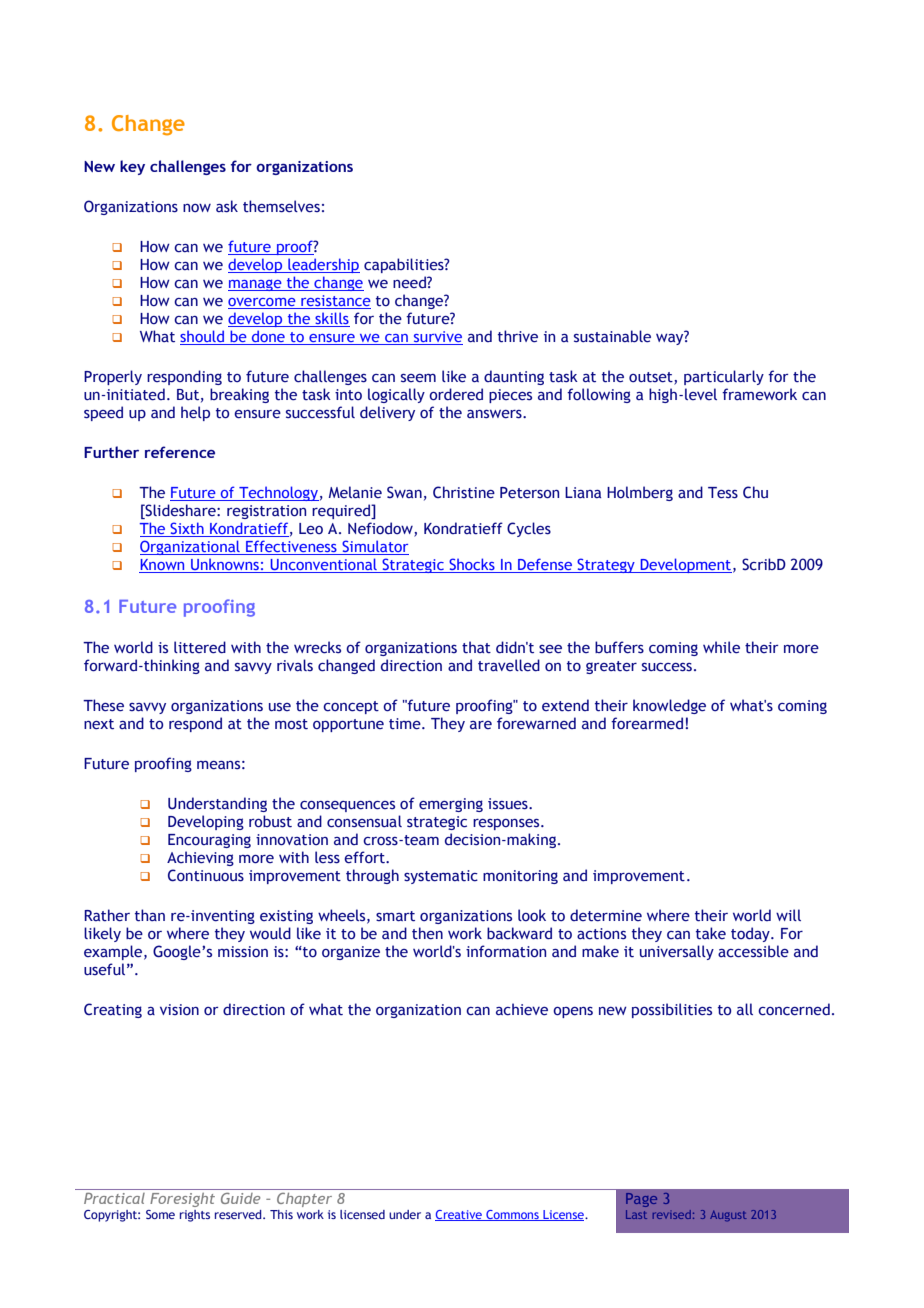 The height and width of the image is (1308, 924). I want to click on reference, so click(180, 452).
